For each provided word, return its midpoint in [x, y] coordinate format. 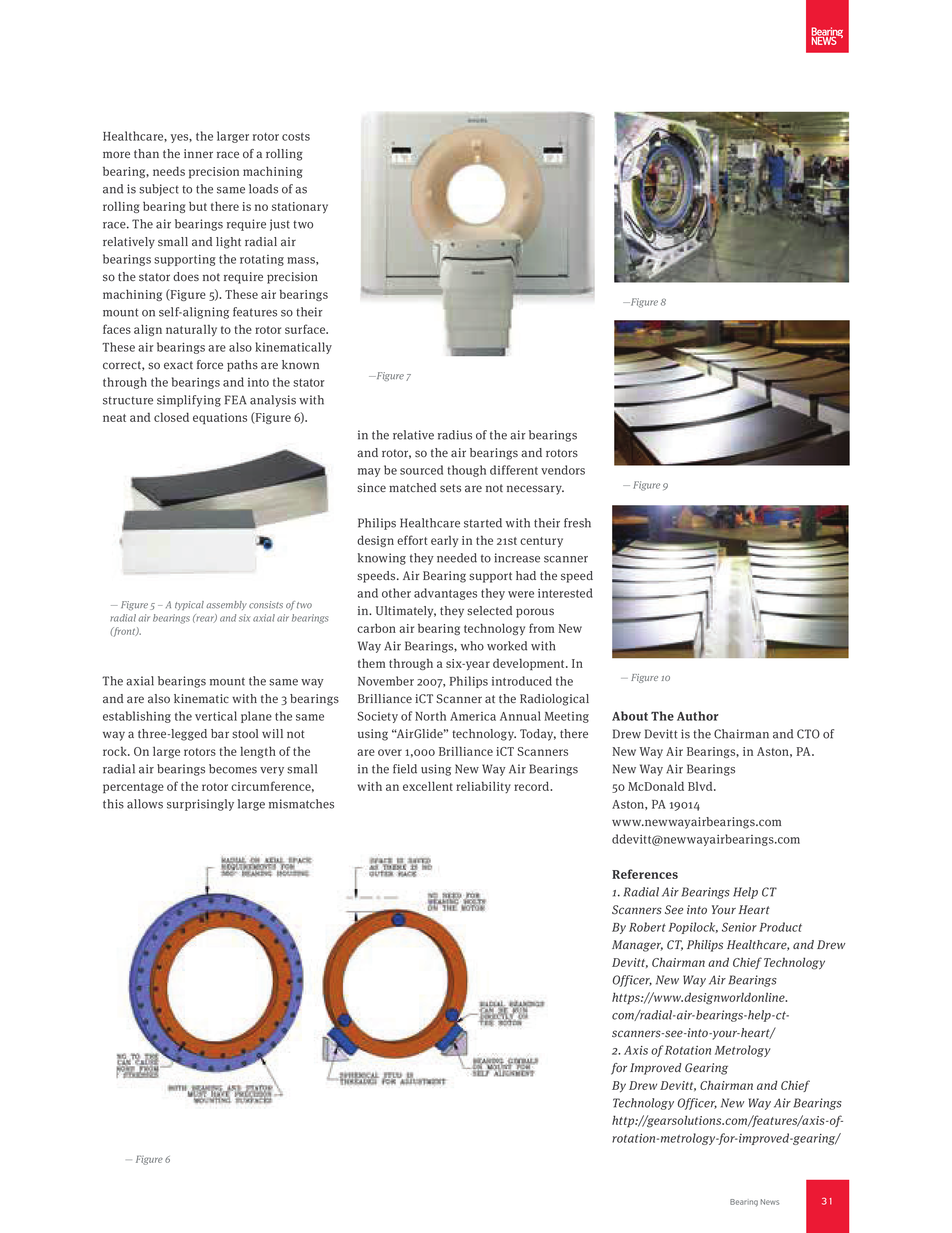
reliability [483, 787]
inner [198, 153]
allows [145, 804]
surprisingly [200, 805]
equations [220, 419]
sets [450, 488]
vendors [563, 470]
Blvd [701, 786]
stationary [300, 208]
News [770, 1202]
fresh [577, 523]
